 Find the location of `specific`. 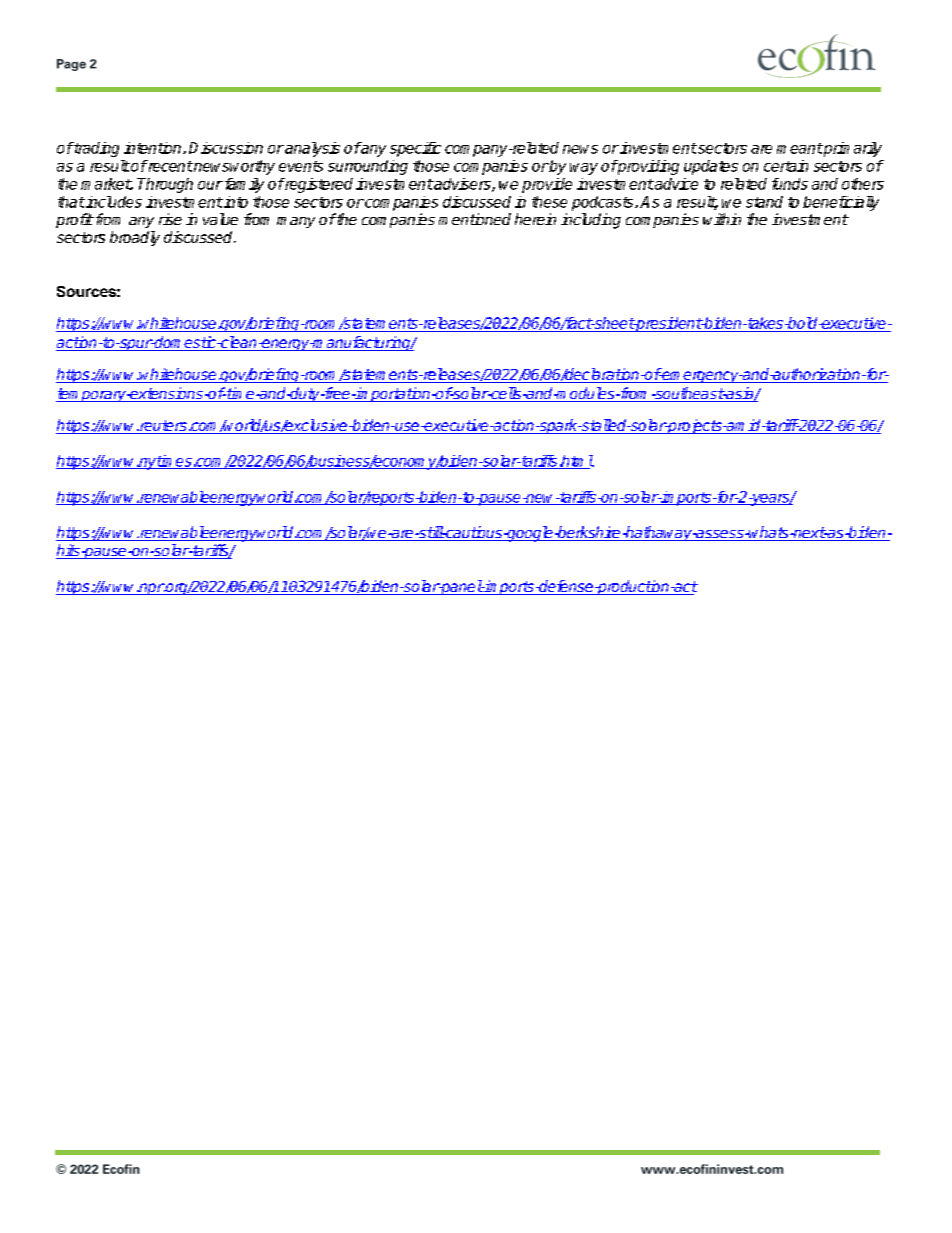

specific is located at coordinates (415, 149).
